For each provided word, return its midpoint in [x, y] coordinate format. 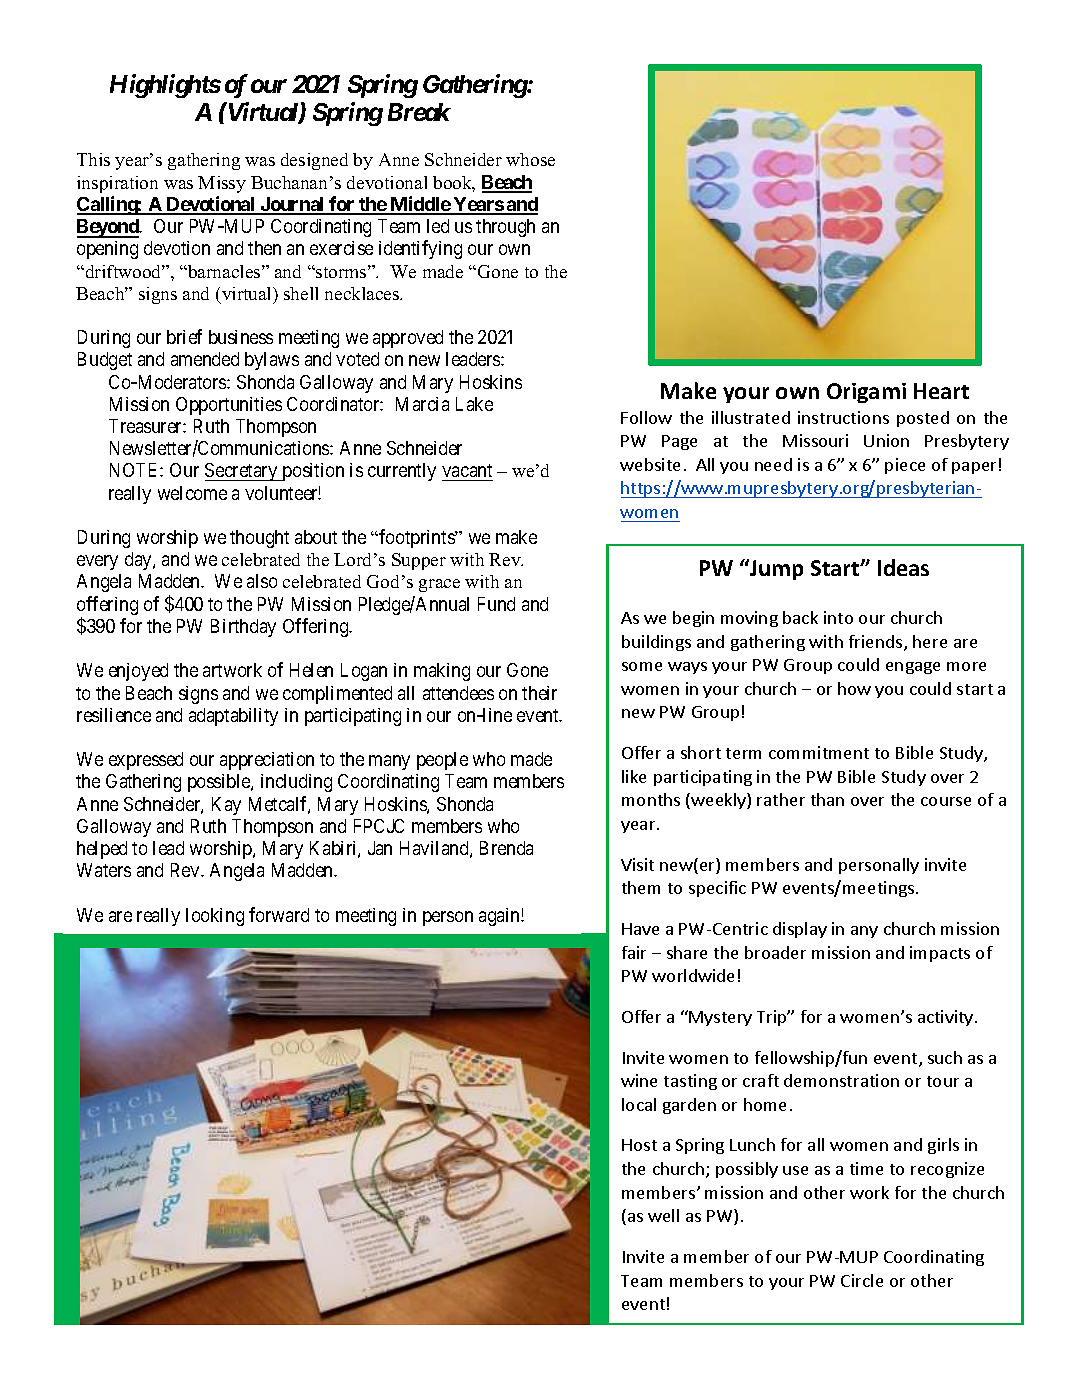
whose [530, 159]
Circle [862, 1280]
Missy [222, 184]
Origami [866, 393]
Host [639, 1145]
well [663, 1215]
